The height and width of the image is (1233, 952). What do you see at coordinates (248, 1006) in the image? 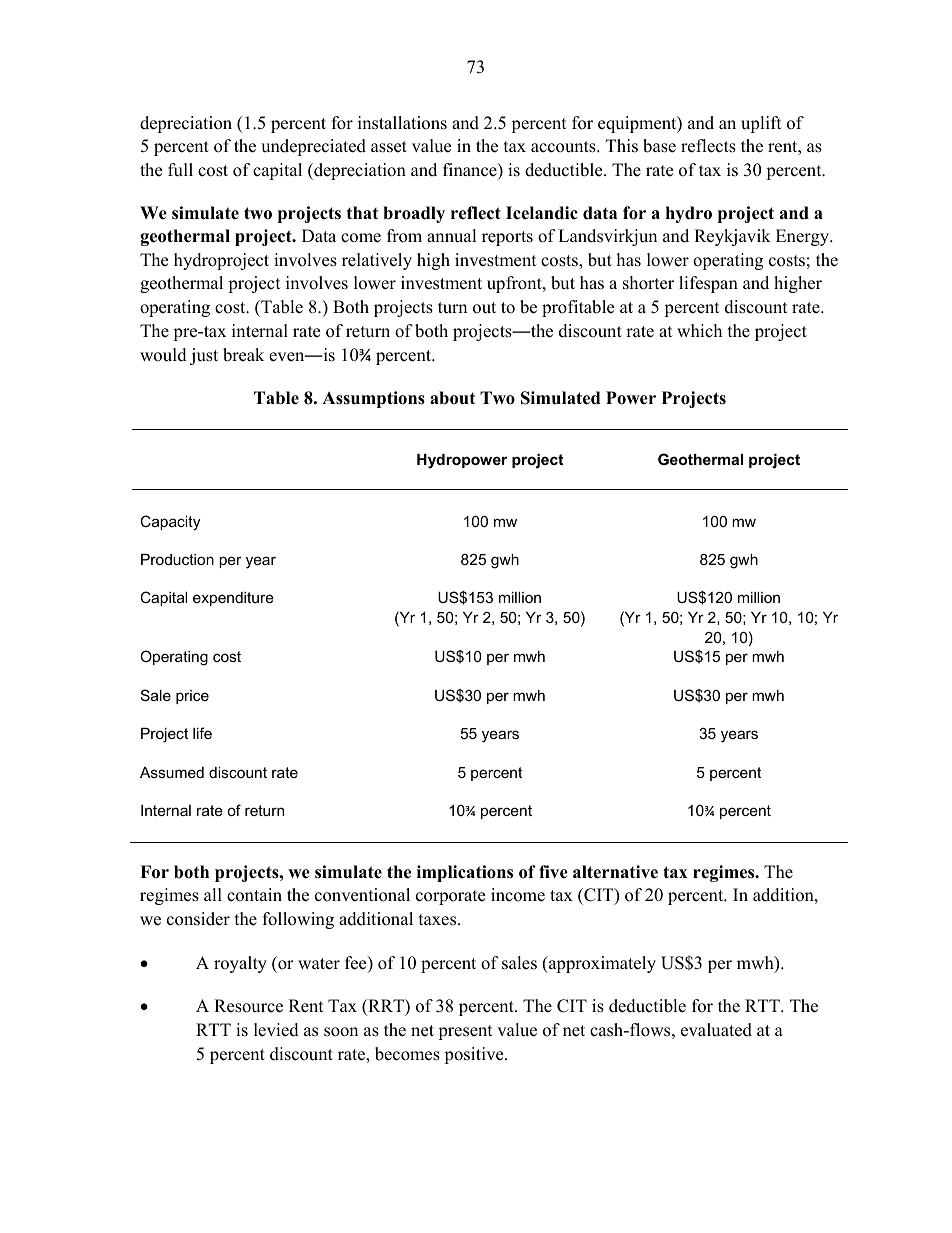
I see `Resource` at bounding box center [248, 1006].
